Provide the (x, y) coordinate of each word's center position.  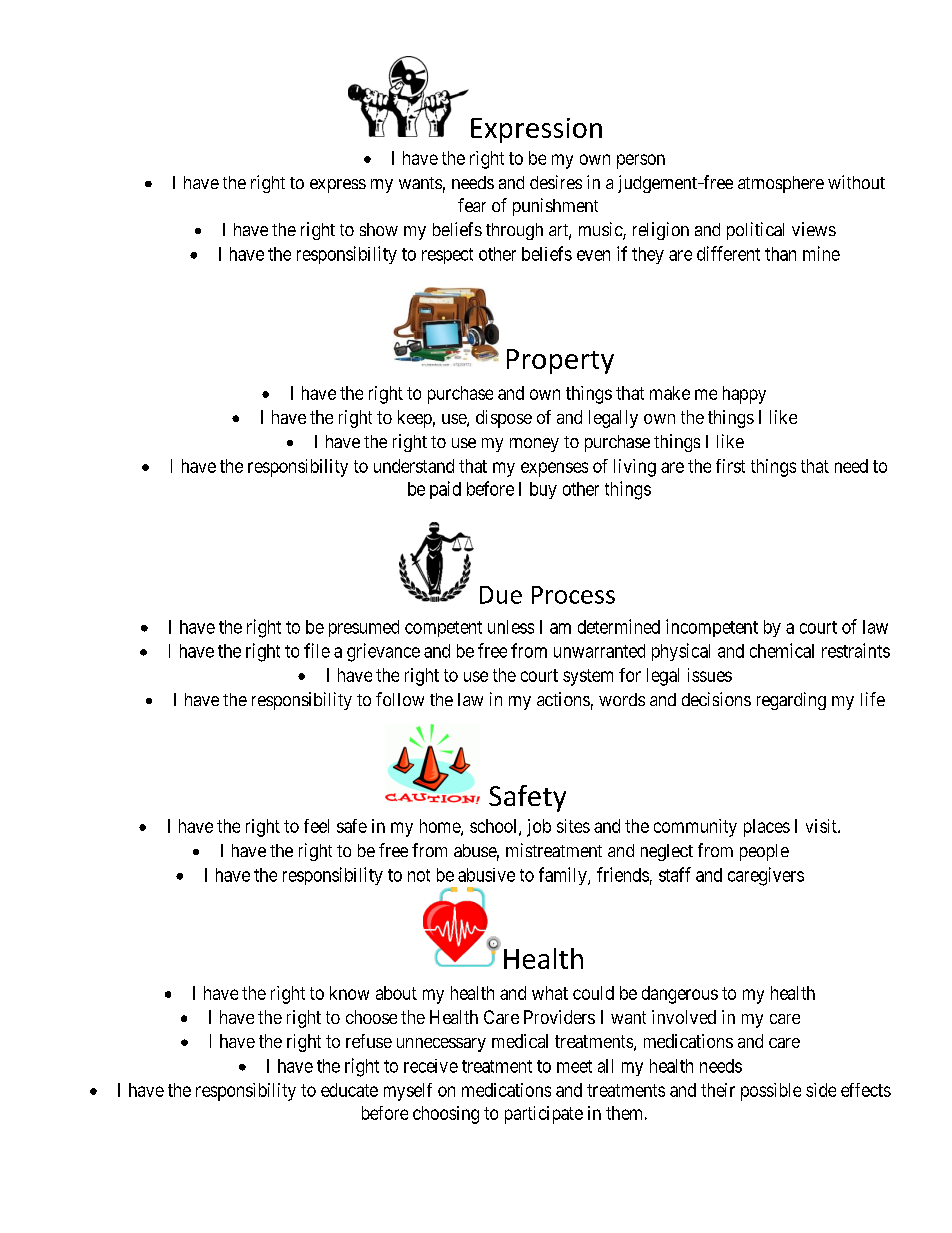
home (441, 827)
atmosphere (781, 184)
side (821, 1090)
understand (414, 466)
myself (408, 1092)
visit (822, 826)
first (730, 466)
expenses (554, 469)
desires (556, 182)
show (379, 229)
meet (574, 1066)
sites (573, 826)
